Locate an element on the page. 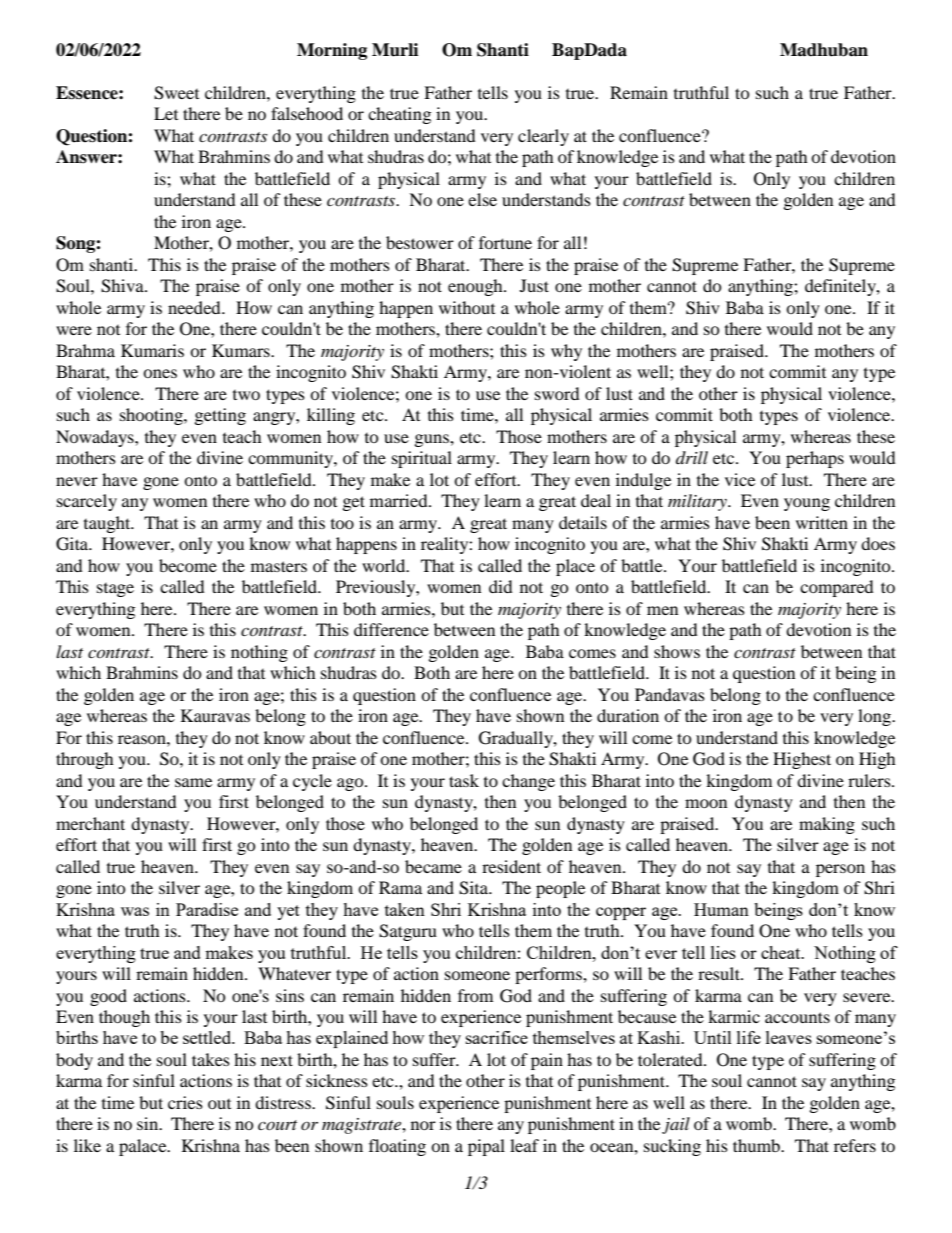  cries is located at coordinates (185, 1102).
